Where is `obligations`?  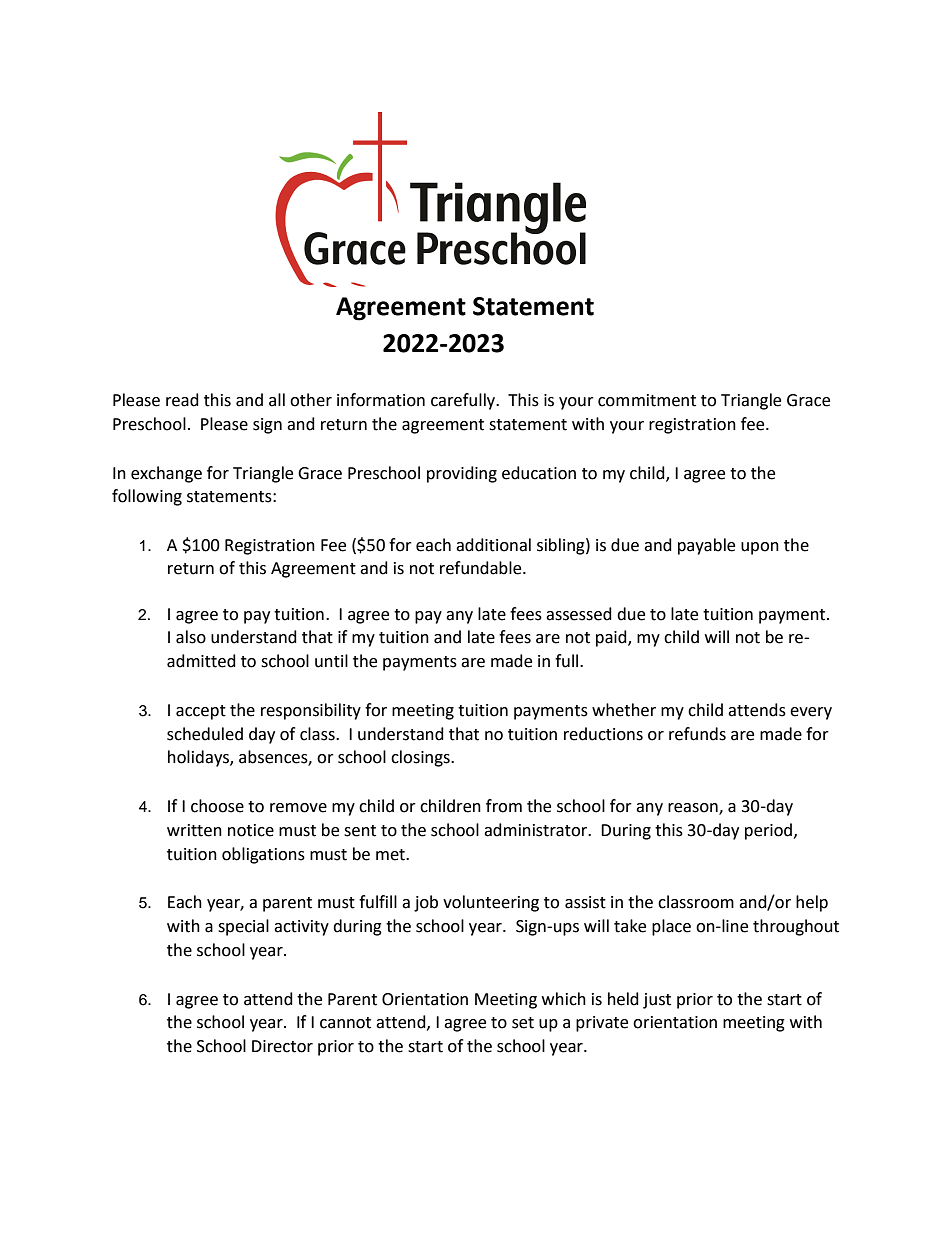 obligations is located at coordinates (263, 855).
